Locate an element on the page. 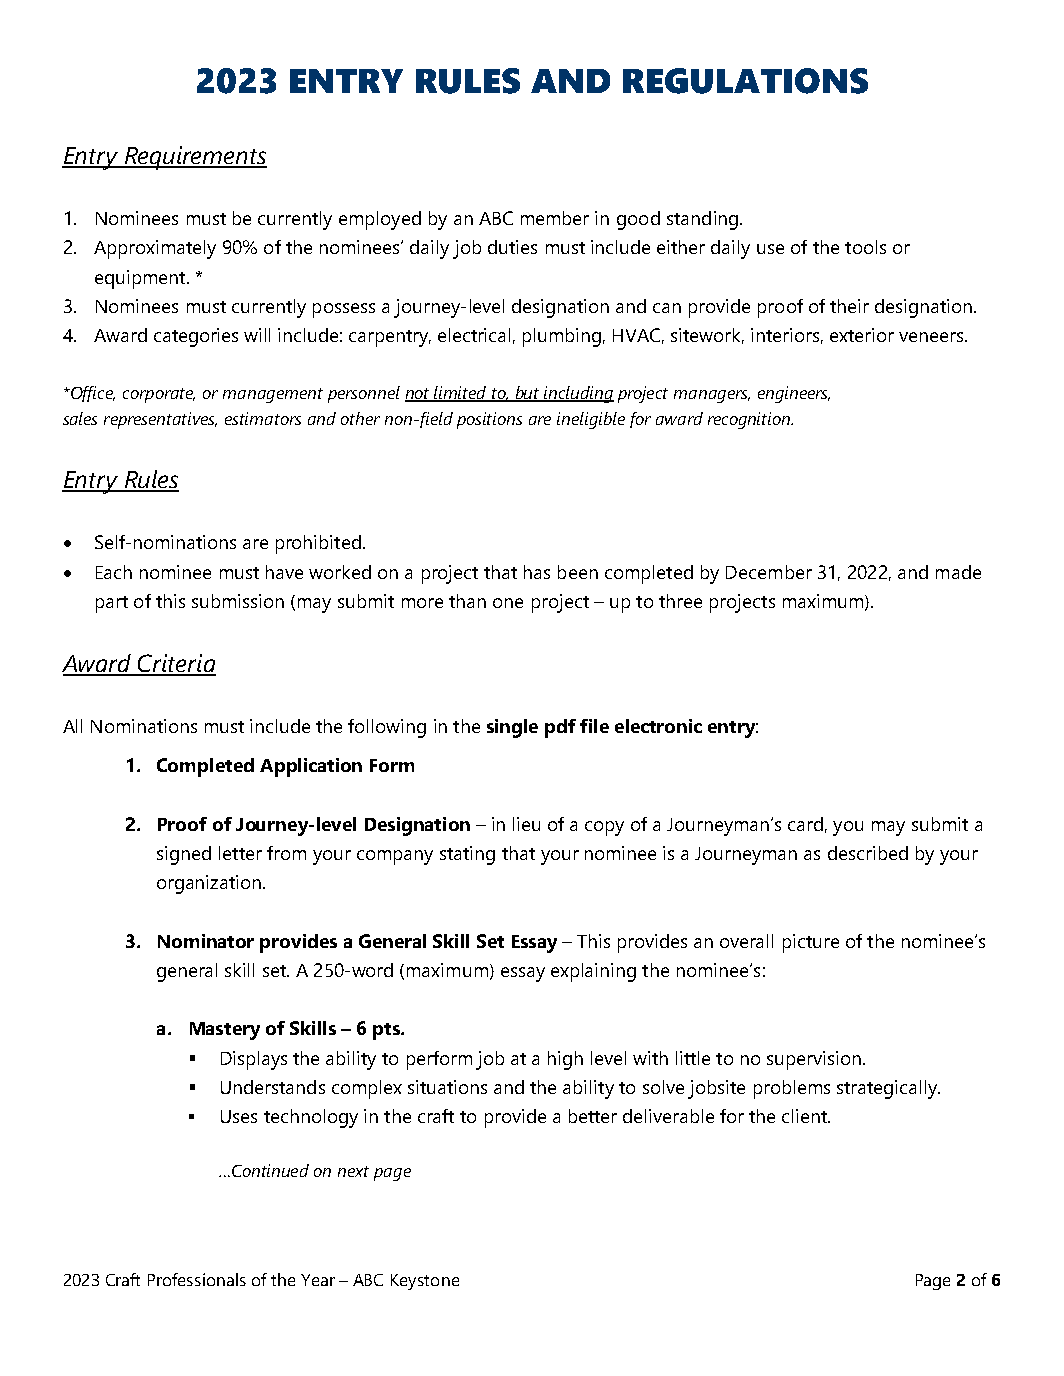 The height and width of the image is (1376, 1064). REGULATIONS is located at coordinates (745, 81).
